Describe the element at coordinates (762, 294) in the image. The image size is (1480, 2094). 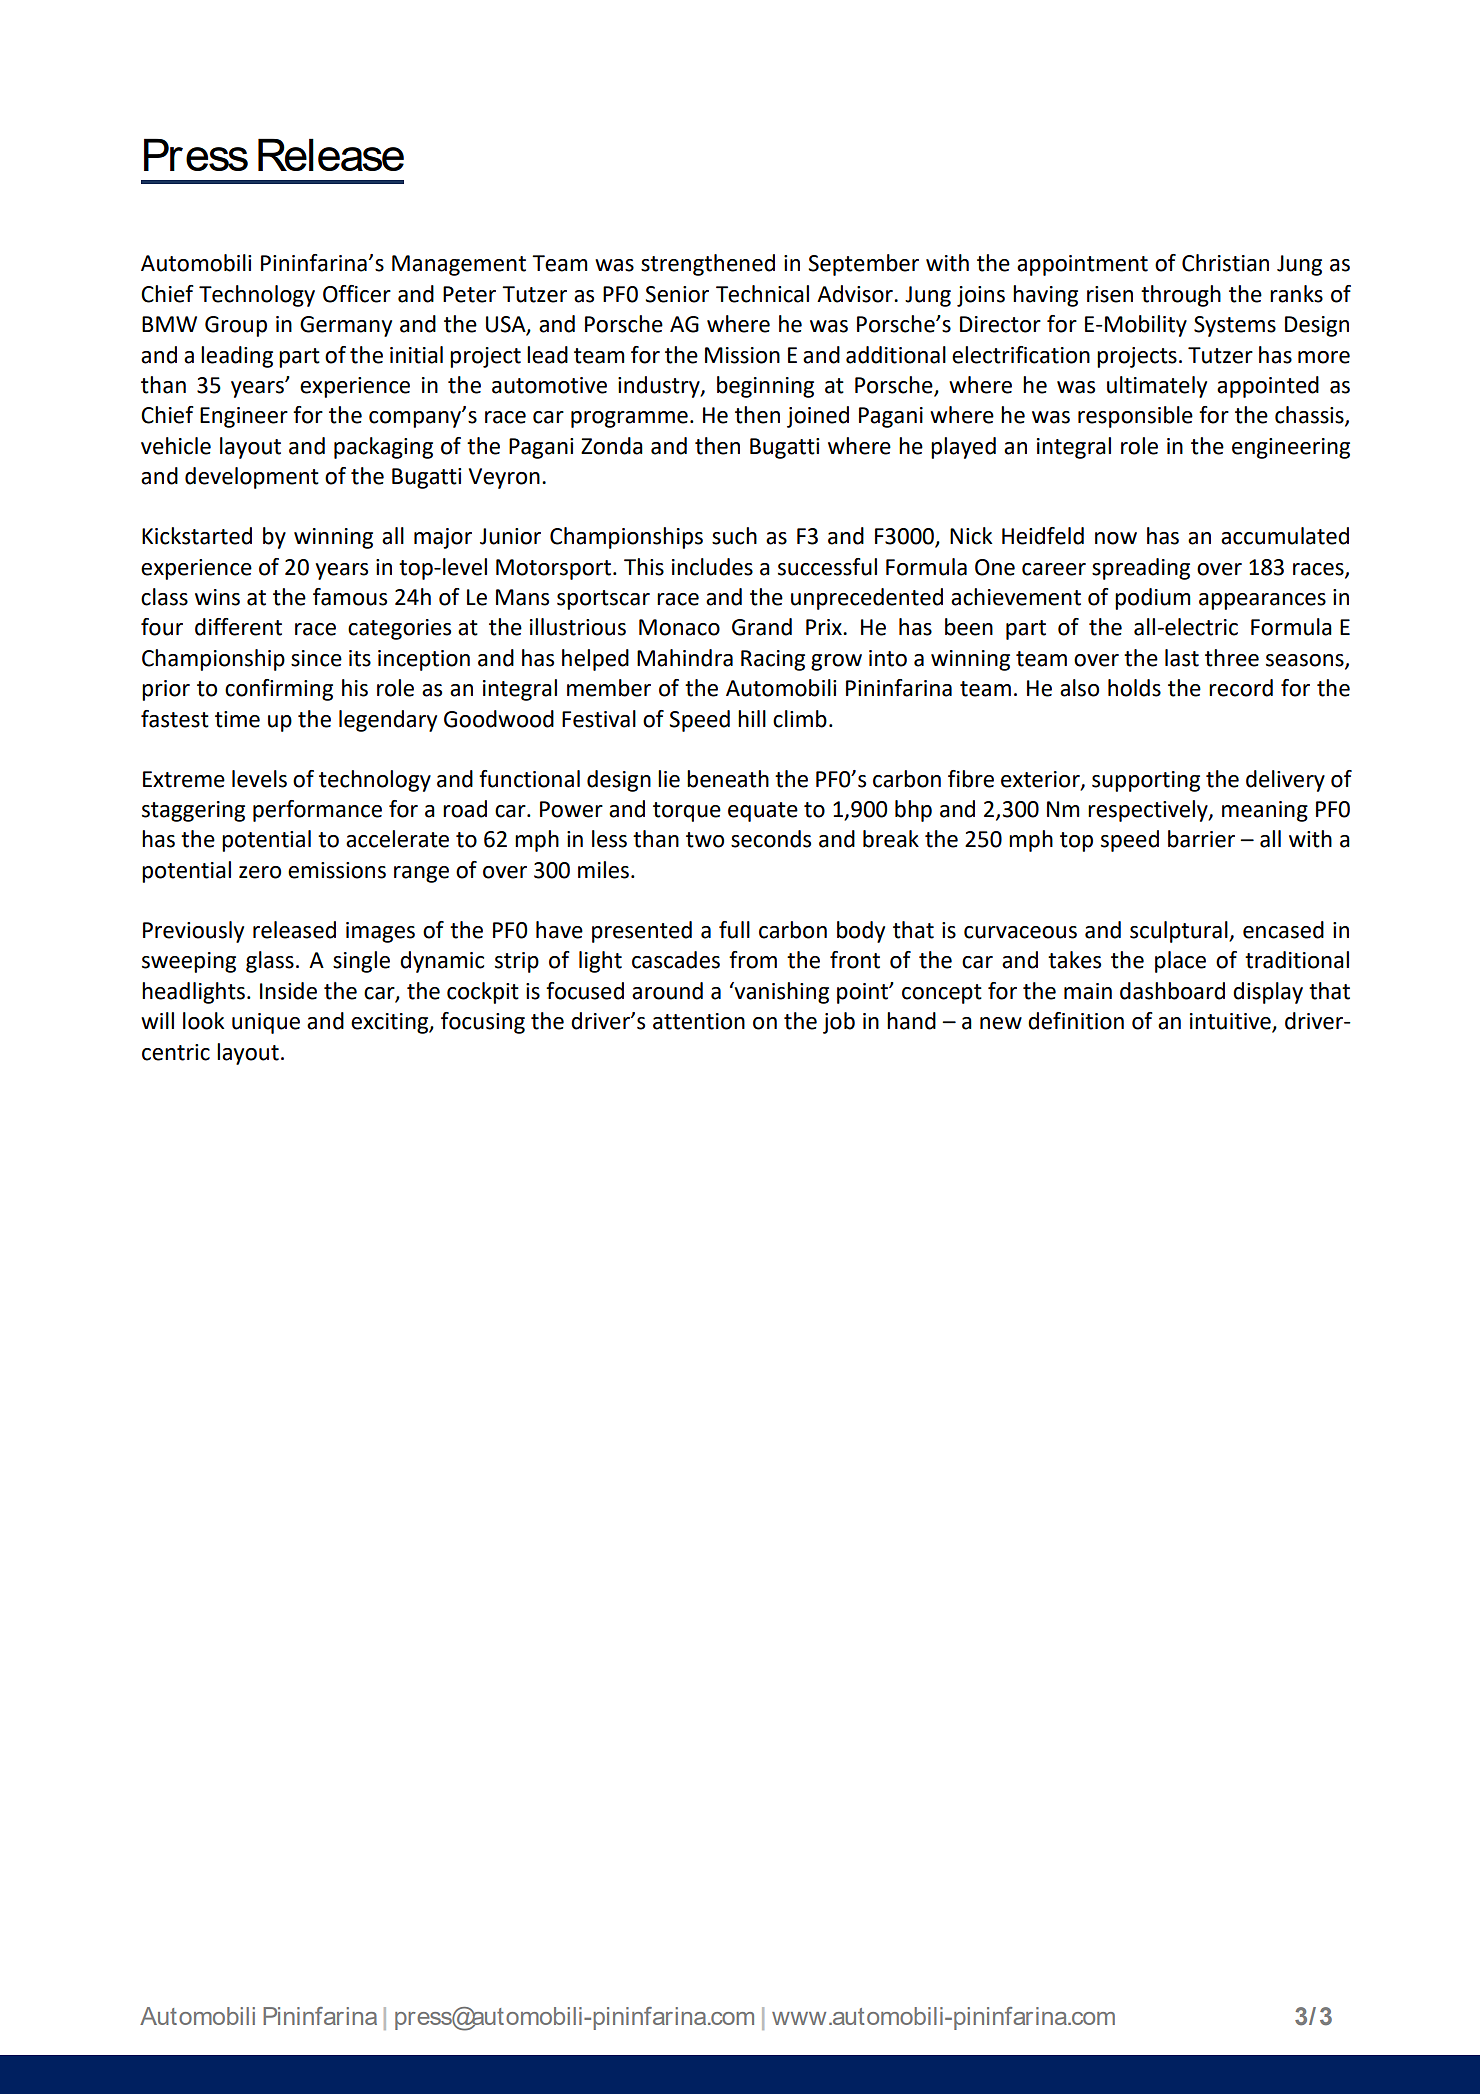
I see `Technical` at that location.
